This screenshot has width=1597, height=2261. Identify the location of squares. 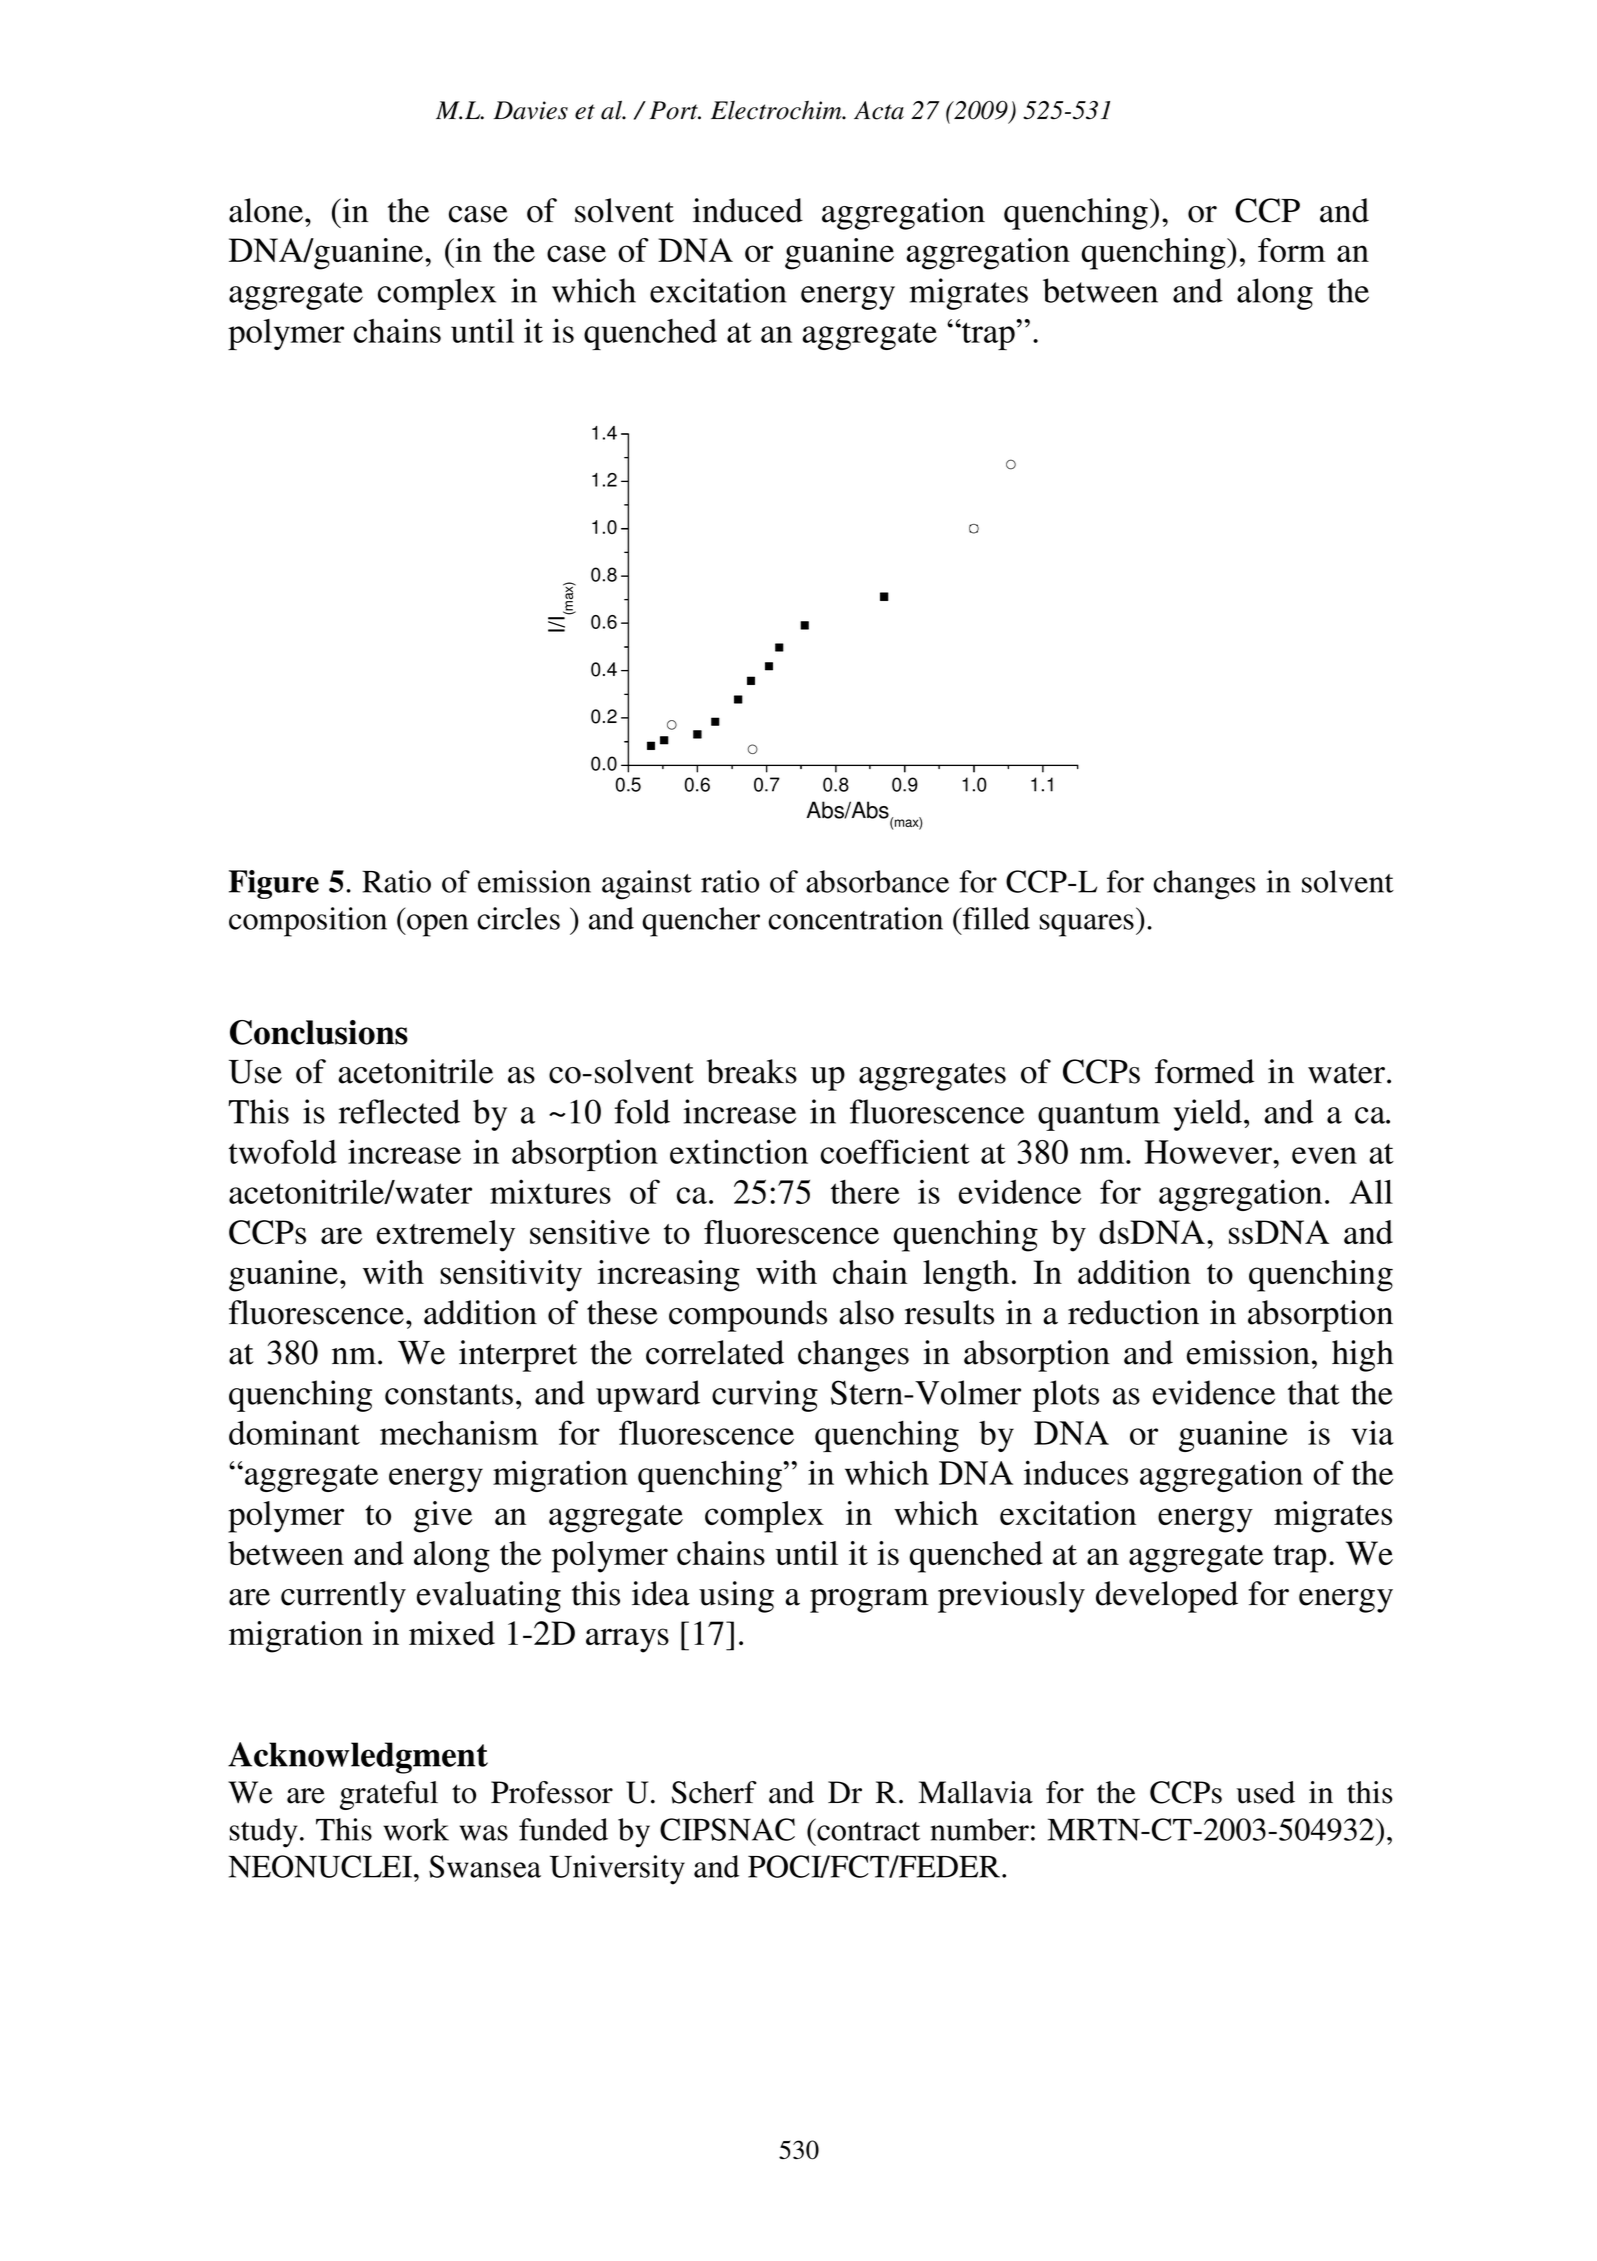
(1086, 925).
